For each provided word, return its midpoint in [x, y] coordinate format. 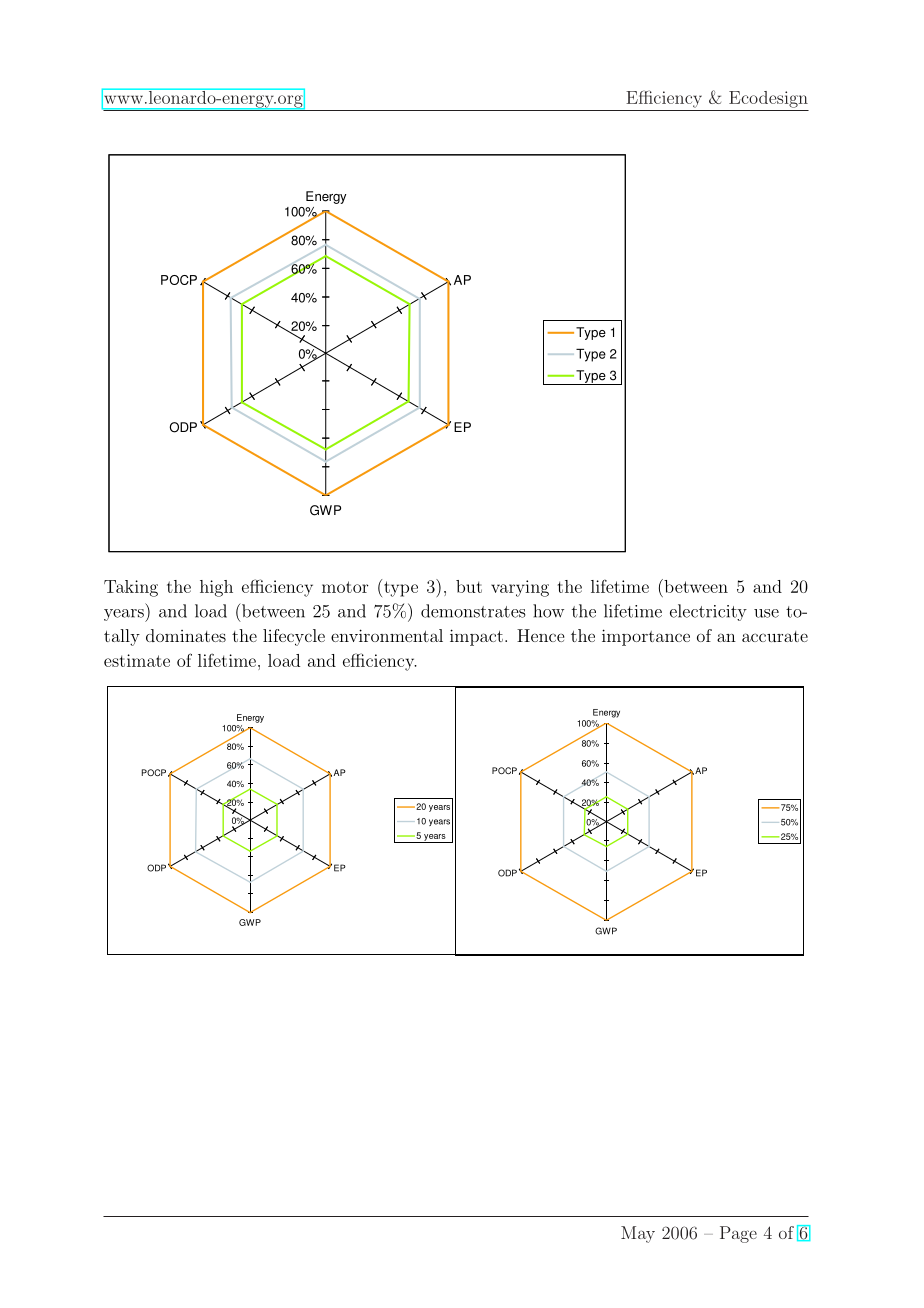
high [216, 588]
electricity [708, 612]
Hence [540, 635]
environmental [387, 635]
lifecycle [294, 637]
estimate [137, 660]
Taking [131, 588]
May [638, 1234]
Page [738, 1234]
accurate [775, 636]
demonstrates [473, 611]
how [548, 611]
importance [646, 637]
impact [476, 637]
